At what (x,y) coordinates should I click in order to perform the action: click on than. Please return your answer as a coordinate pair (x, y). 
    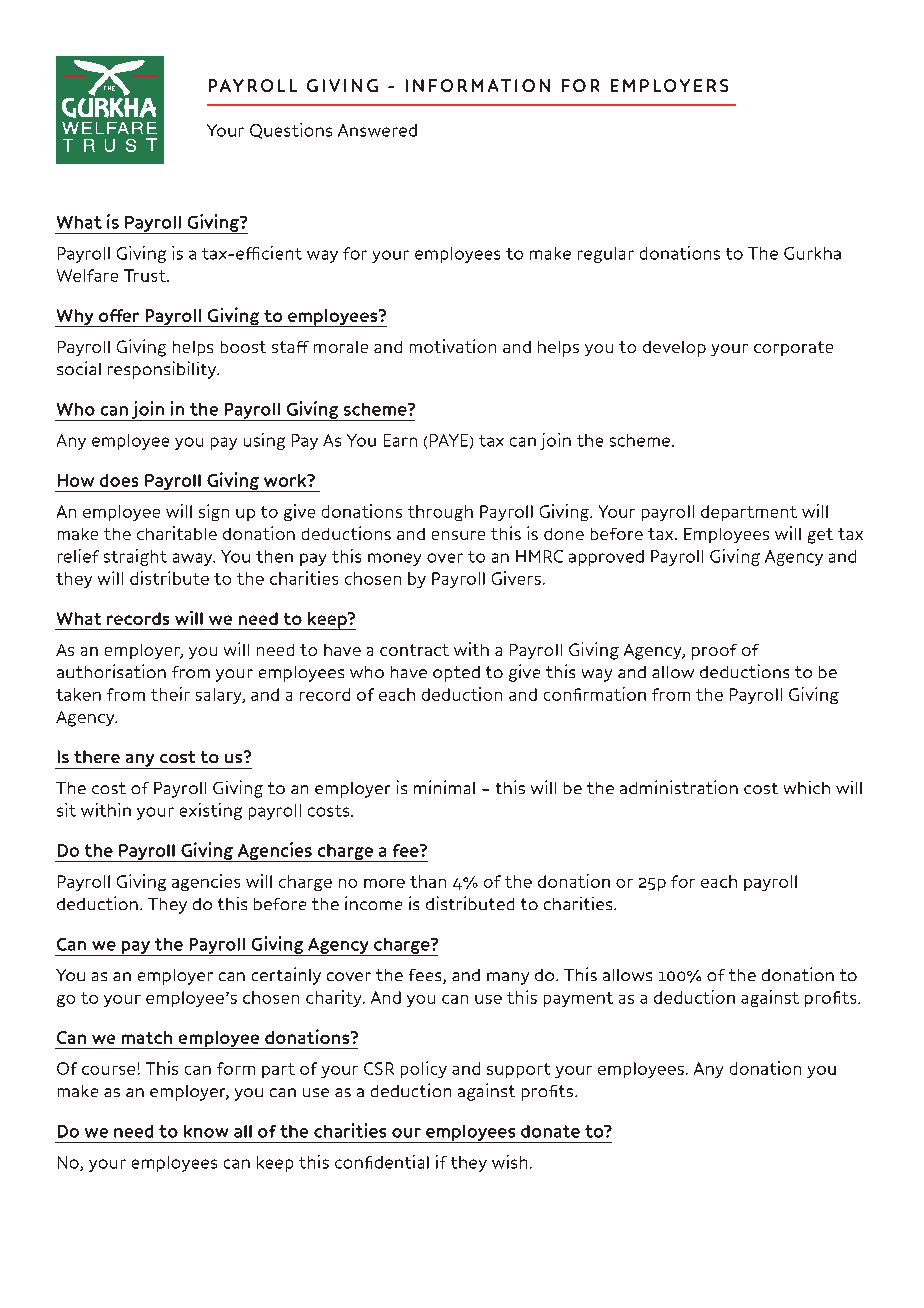
    Looking at the image, I should click on (428, 881).
